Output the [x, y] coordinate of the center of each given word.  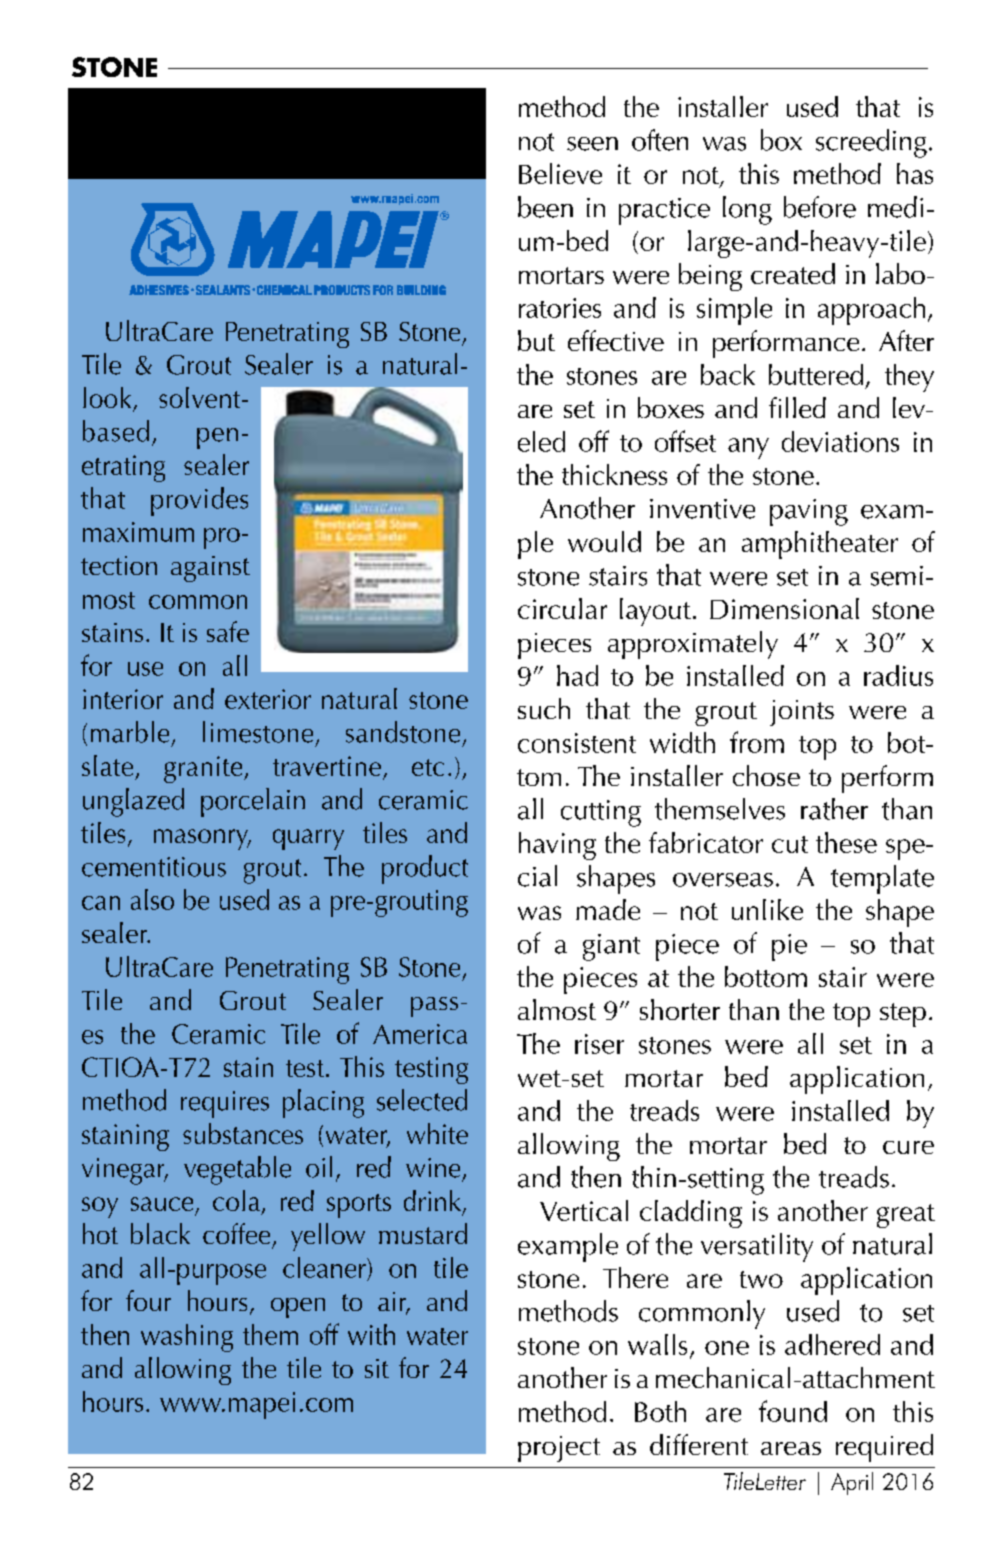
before [820, 207]
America [420, 1034]
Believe [560, 173]
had [577, 675]
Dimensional [784, 608]
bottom [766, 976]
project [559, 1449]
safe [228, 631]
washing [187, 1338]
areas [791, 1448]
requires [225, 1104]
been [545, 207]
